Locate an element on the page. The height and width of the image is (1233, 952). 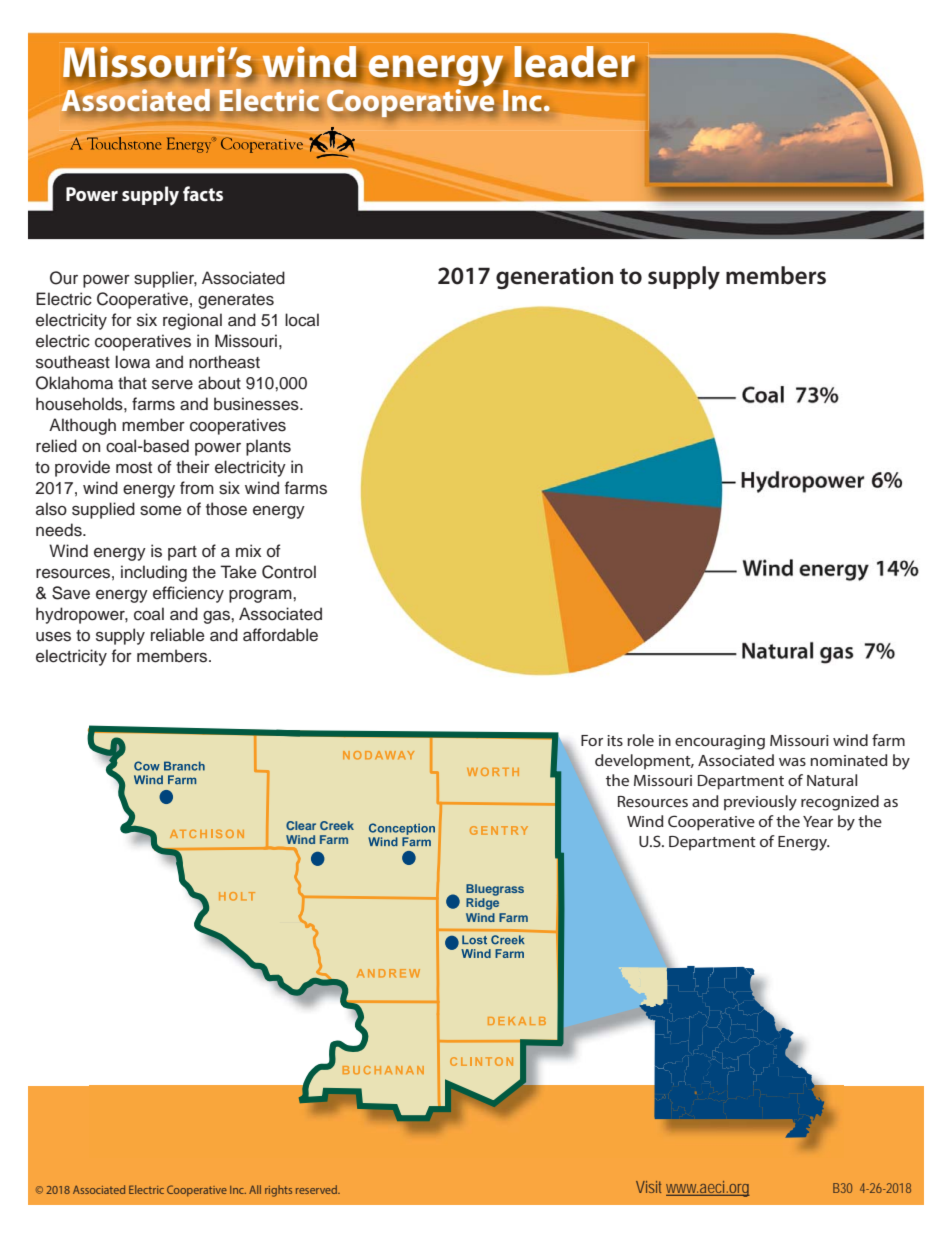
All is located at coordinates (255, 1189).
